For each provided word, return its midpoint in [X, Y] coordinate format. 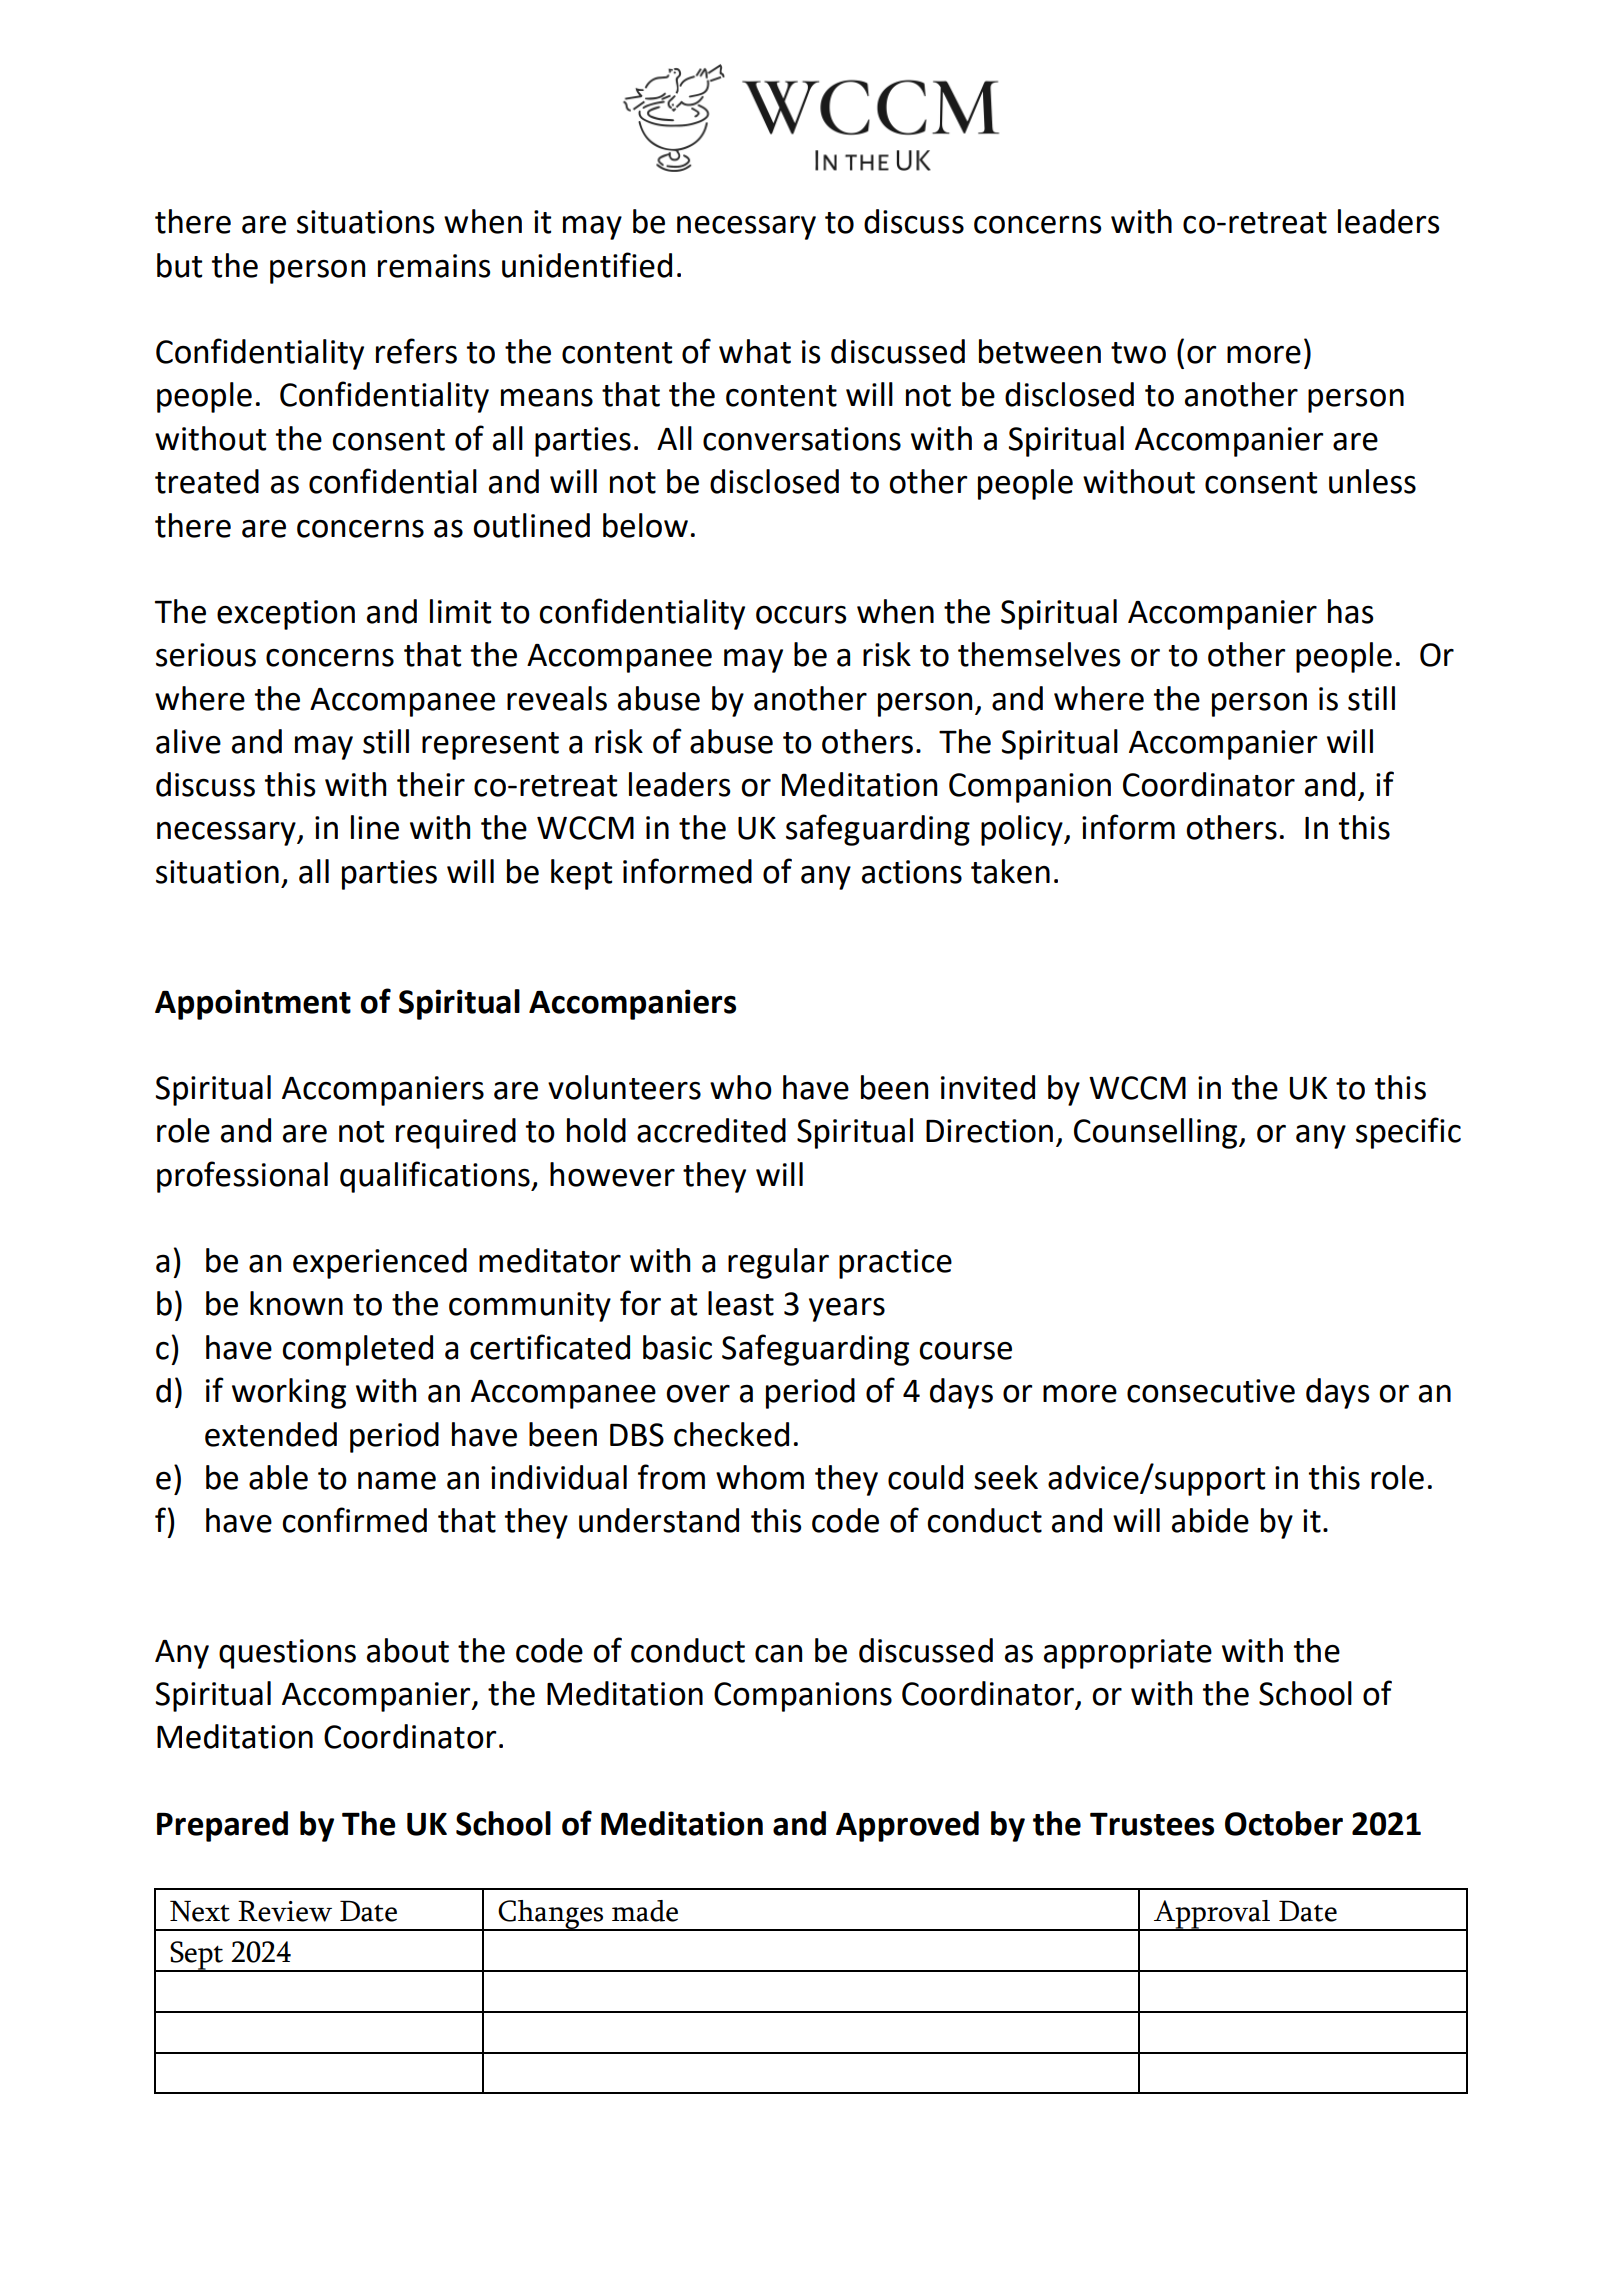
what [755, 351]
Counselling [1157, 1133]
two [1138, 353]
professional [242, 1177]
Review [285, 1911]
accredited [711, 1130]
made [645, 1911]
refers [416, 351]
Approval [1212, 1915]
